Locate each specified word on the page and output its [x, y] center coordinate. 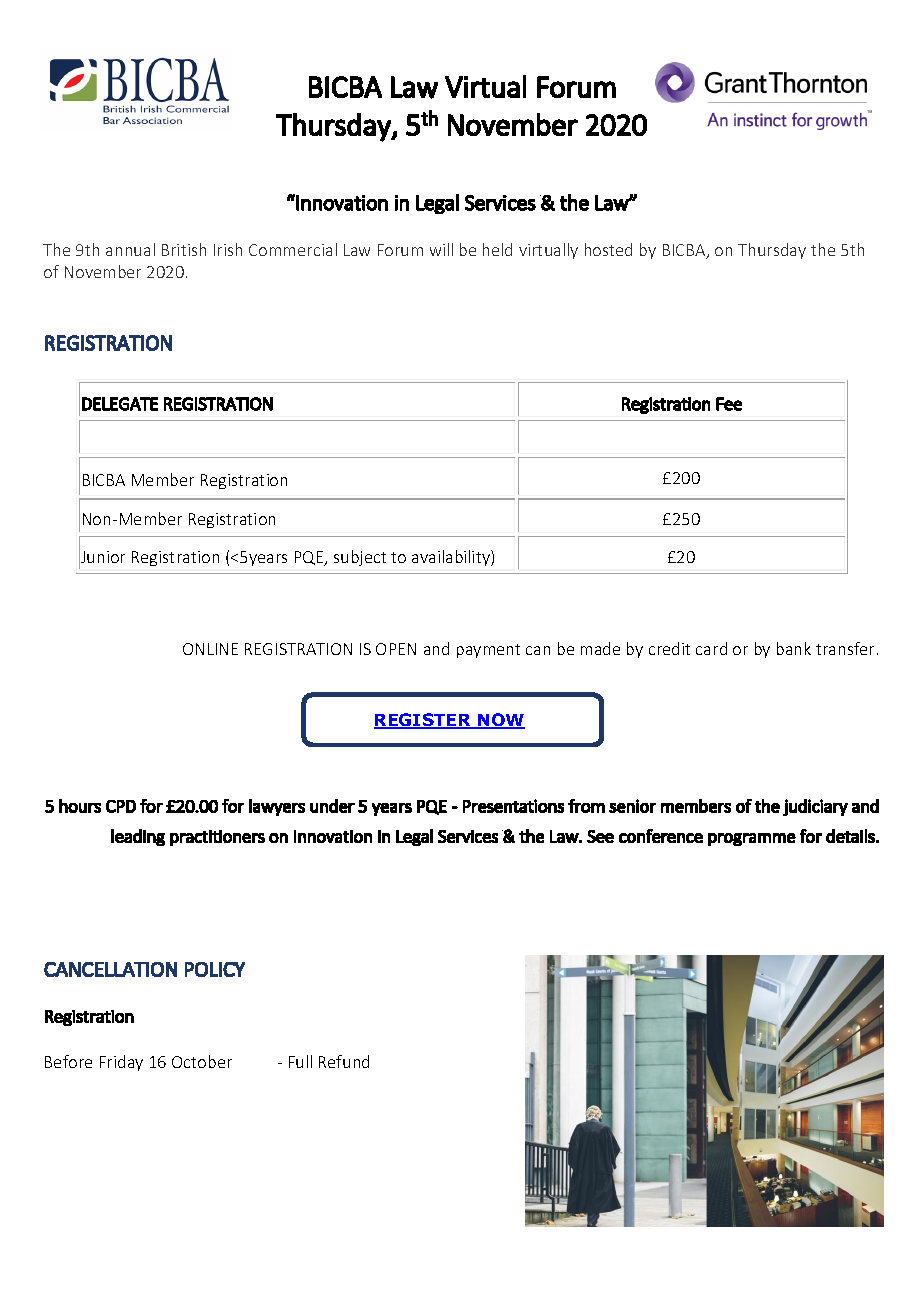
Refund [344, 1061]
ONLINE [210, 649]
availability [452, 558]
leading [138, 837]
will [441, 249]
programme [752, 839]
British [184, 249]
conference [661, 836]
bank [794, 648]
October [202, 1061]
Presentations [513, 806]
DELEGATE [120, 404]
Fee [729, 404]
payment [488, 651]
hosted [608, 249]
